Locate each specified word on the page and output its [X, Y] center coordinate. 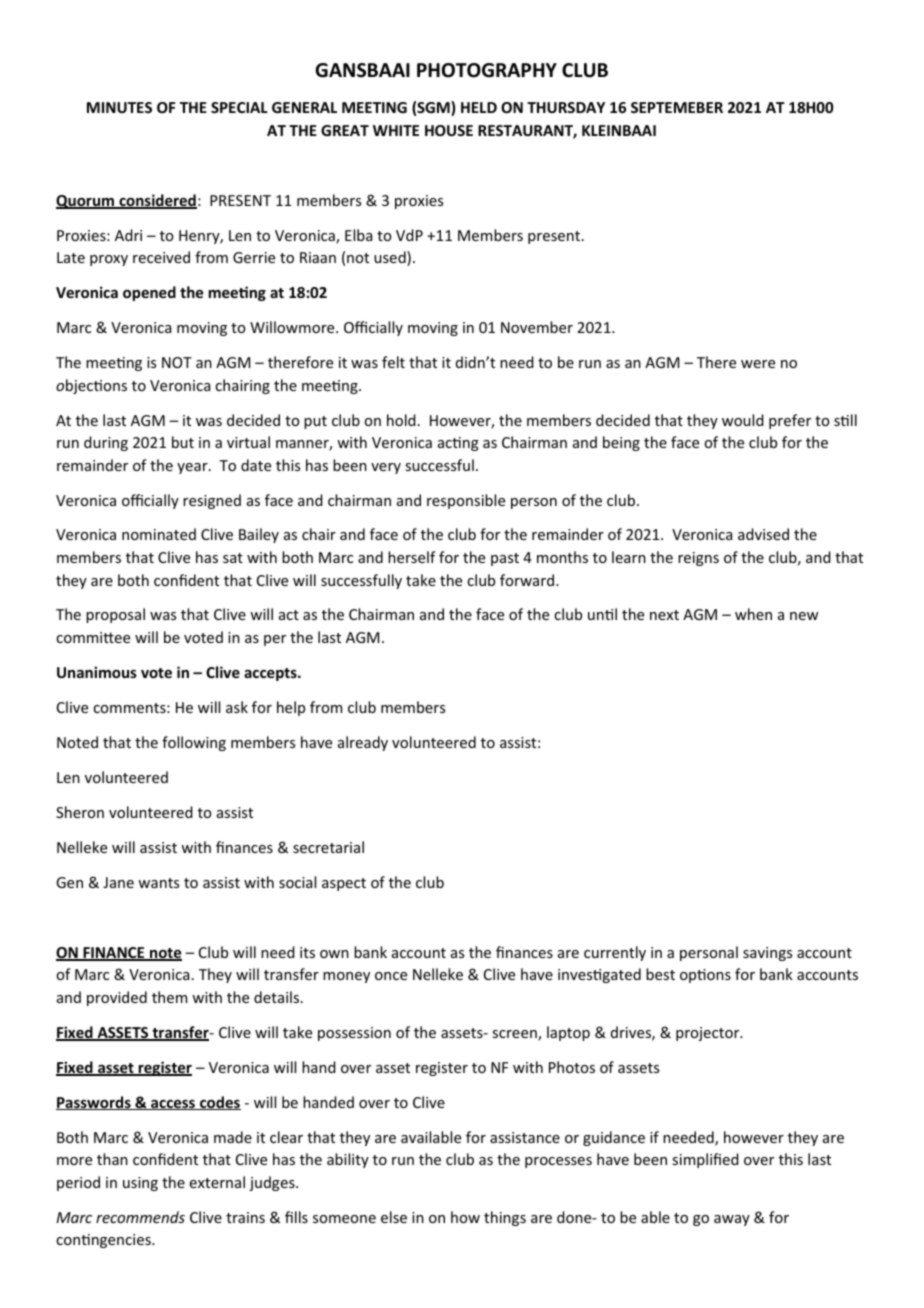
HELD [479, 107]
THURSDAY [566, 107]
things [505, 1218]
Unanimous [97, 672]
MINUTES [119, 107]
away [732, 1220]
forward [527, 580]
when [753, 614]
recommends [140, 1217]
